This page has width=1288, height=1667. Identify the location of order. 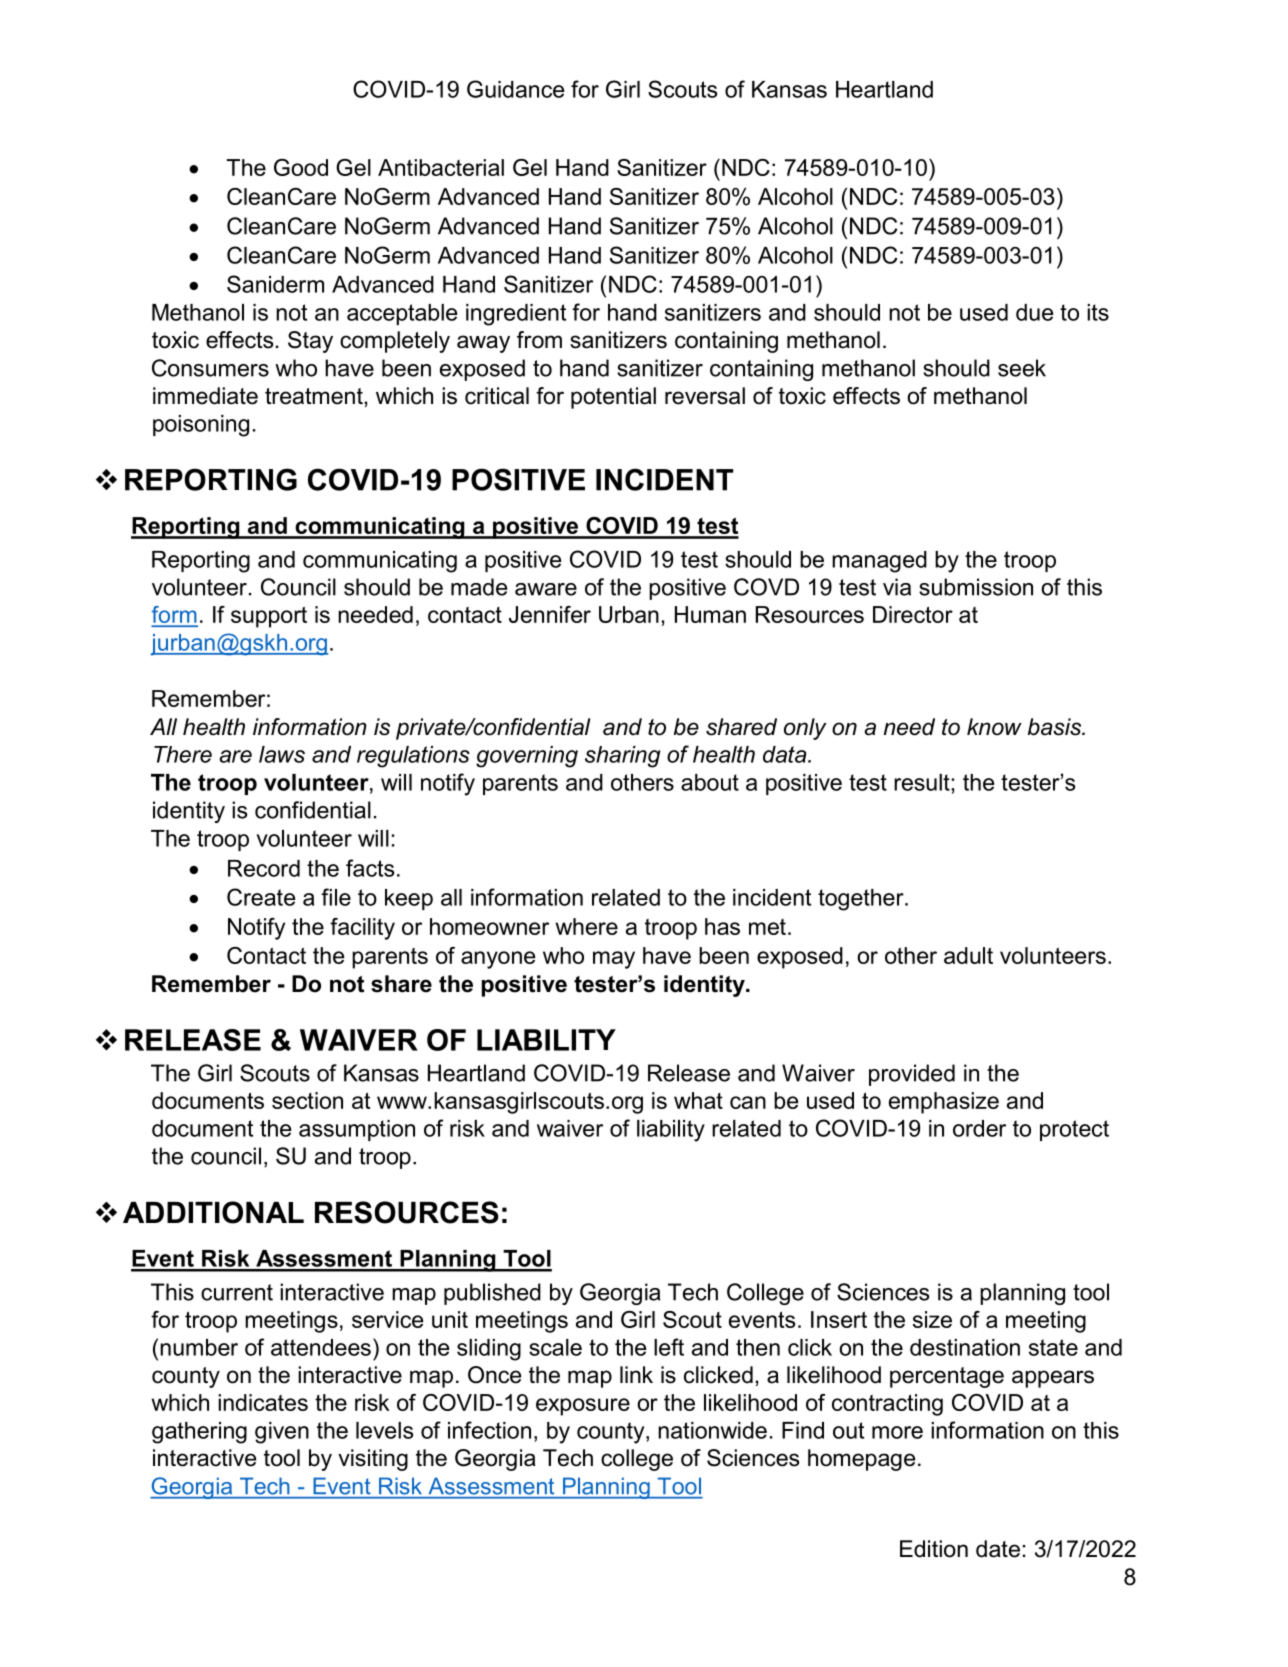
(979, 1128).
